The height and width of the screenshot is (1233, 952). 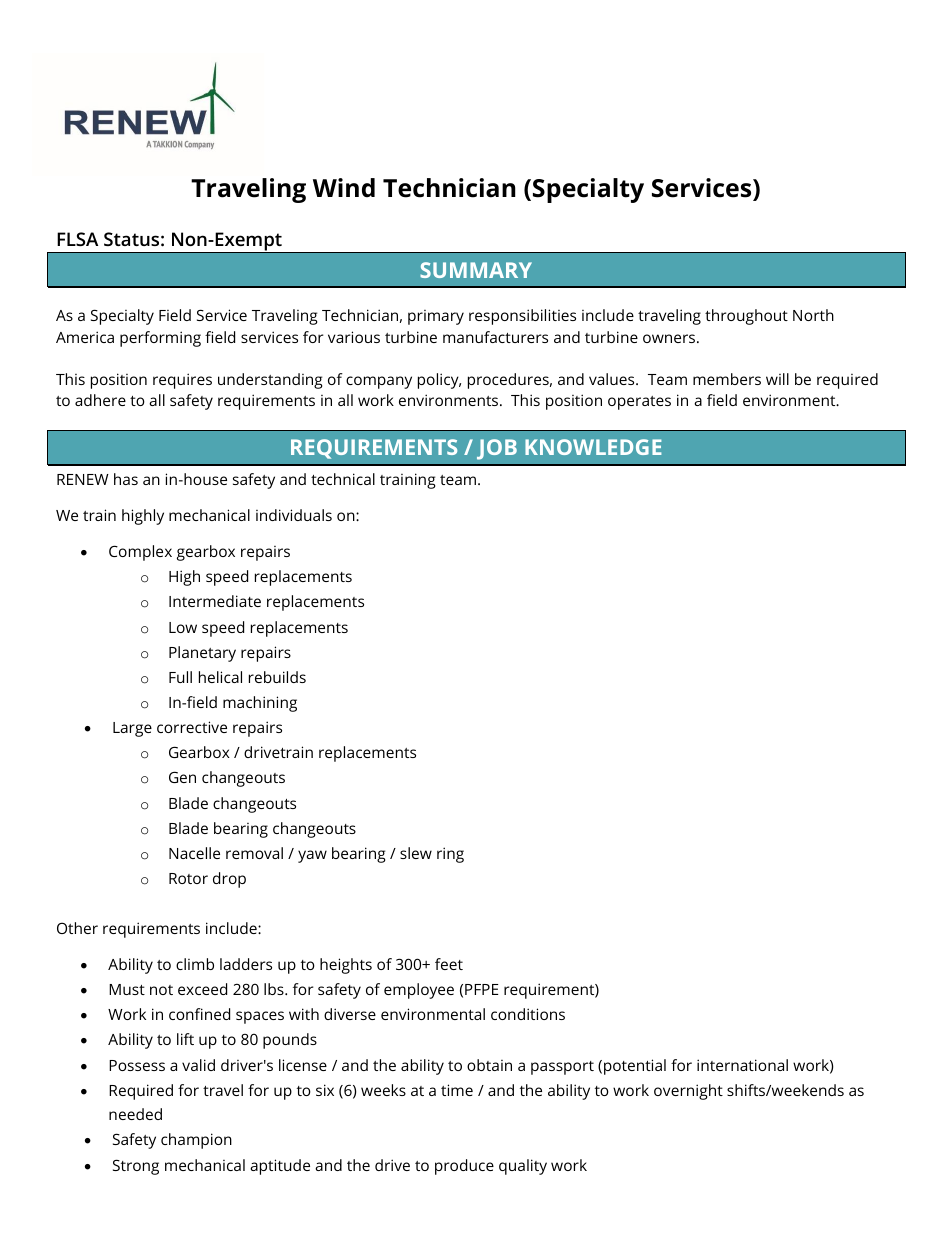 I want to click on slew, so click(x=416, y=853).
